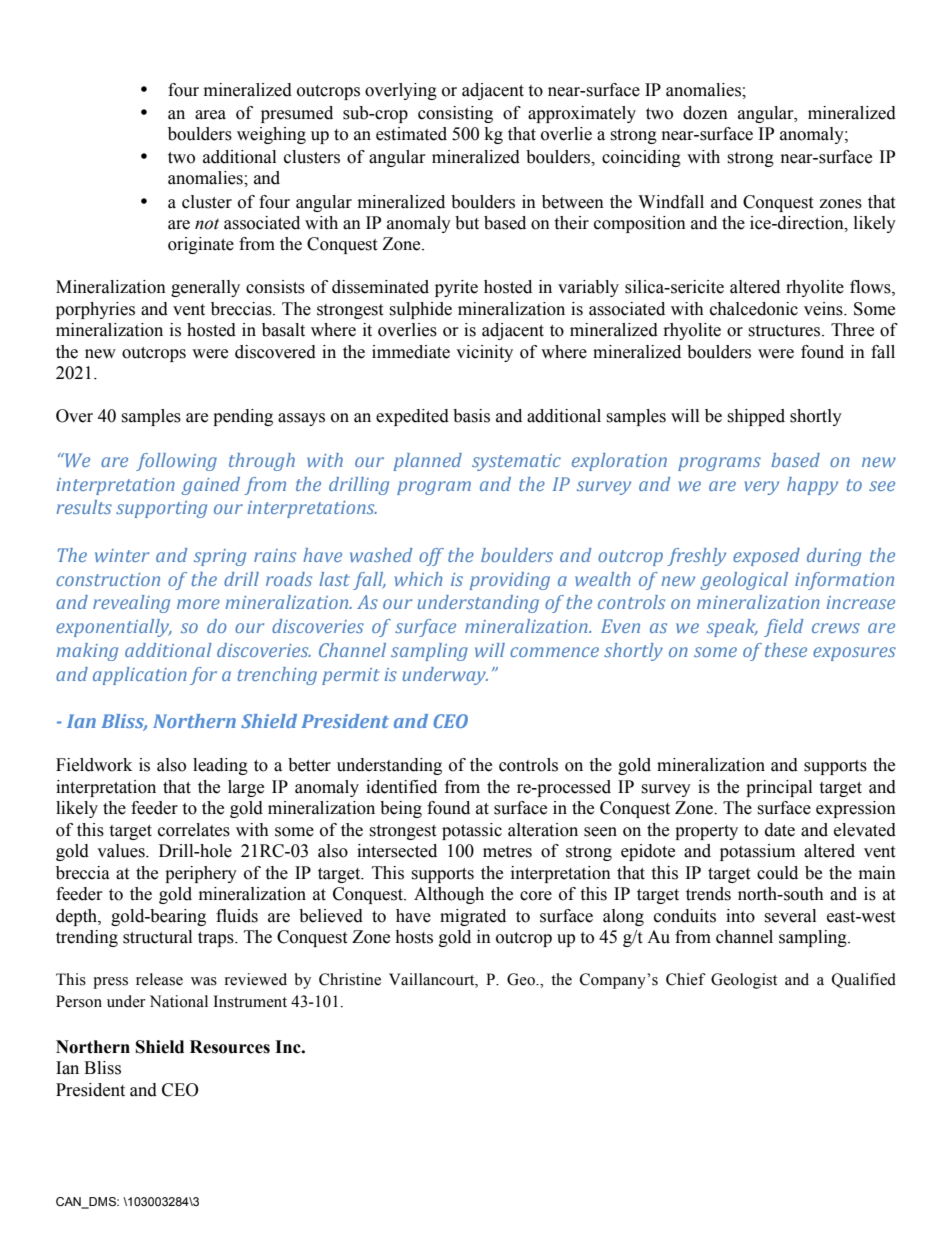 The width and height of the image is (952, 1233). Describe the element at coordinates (210, 115) in the image. I see `area` at that location.
